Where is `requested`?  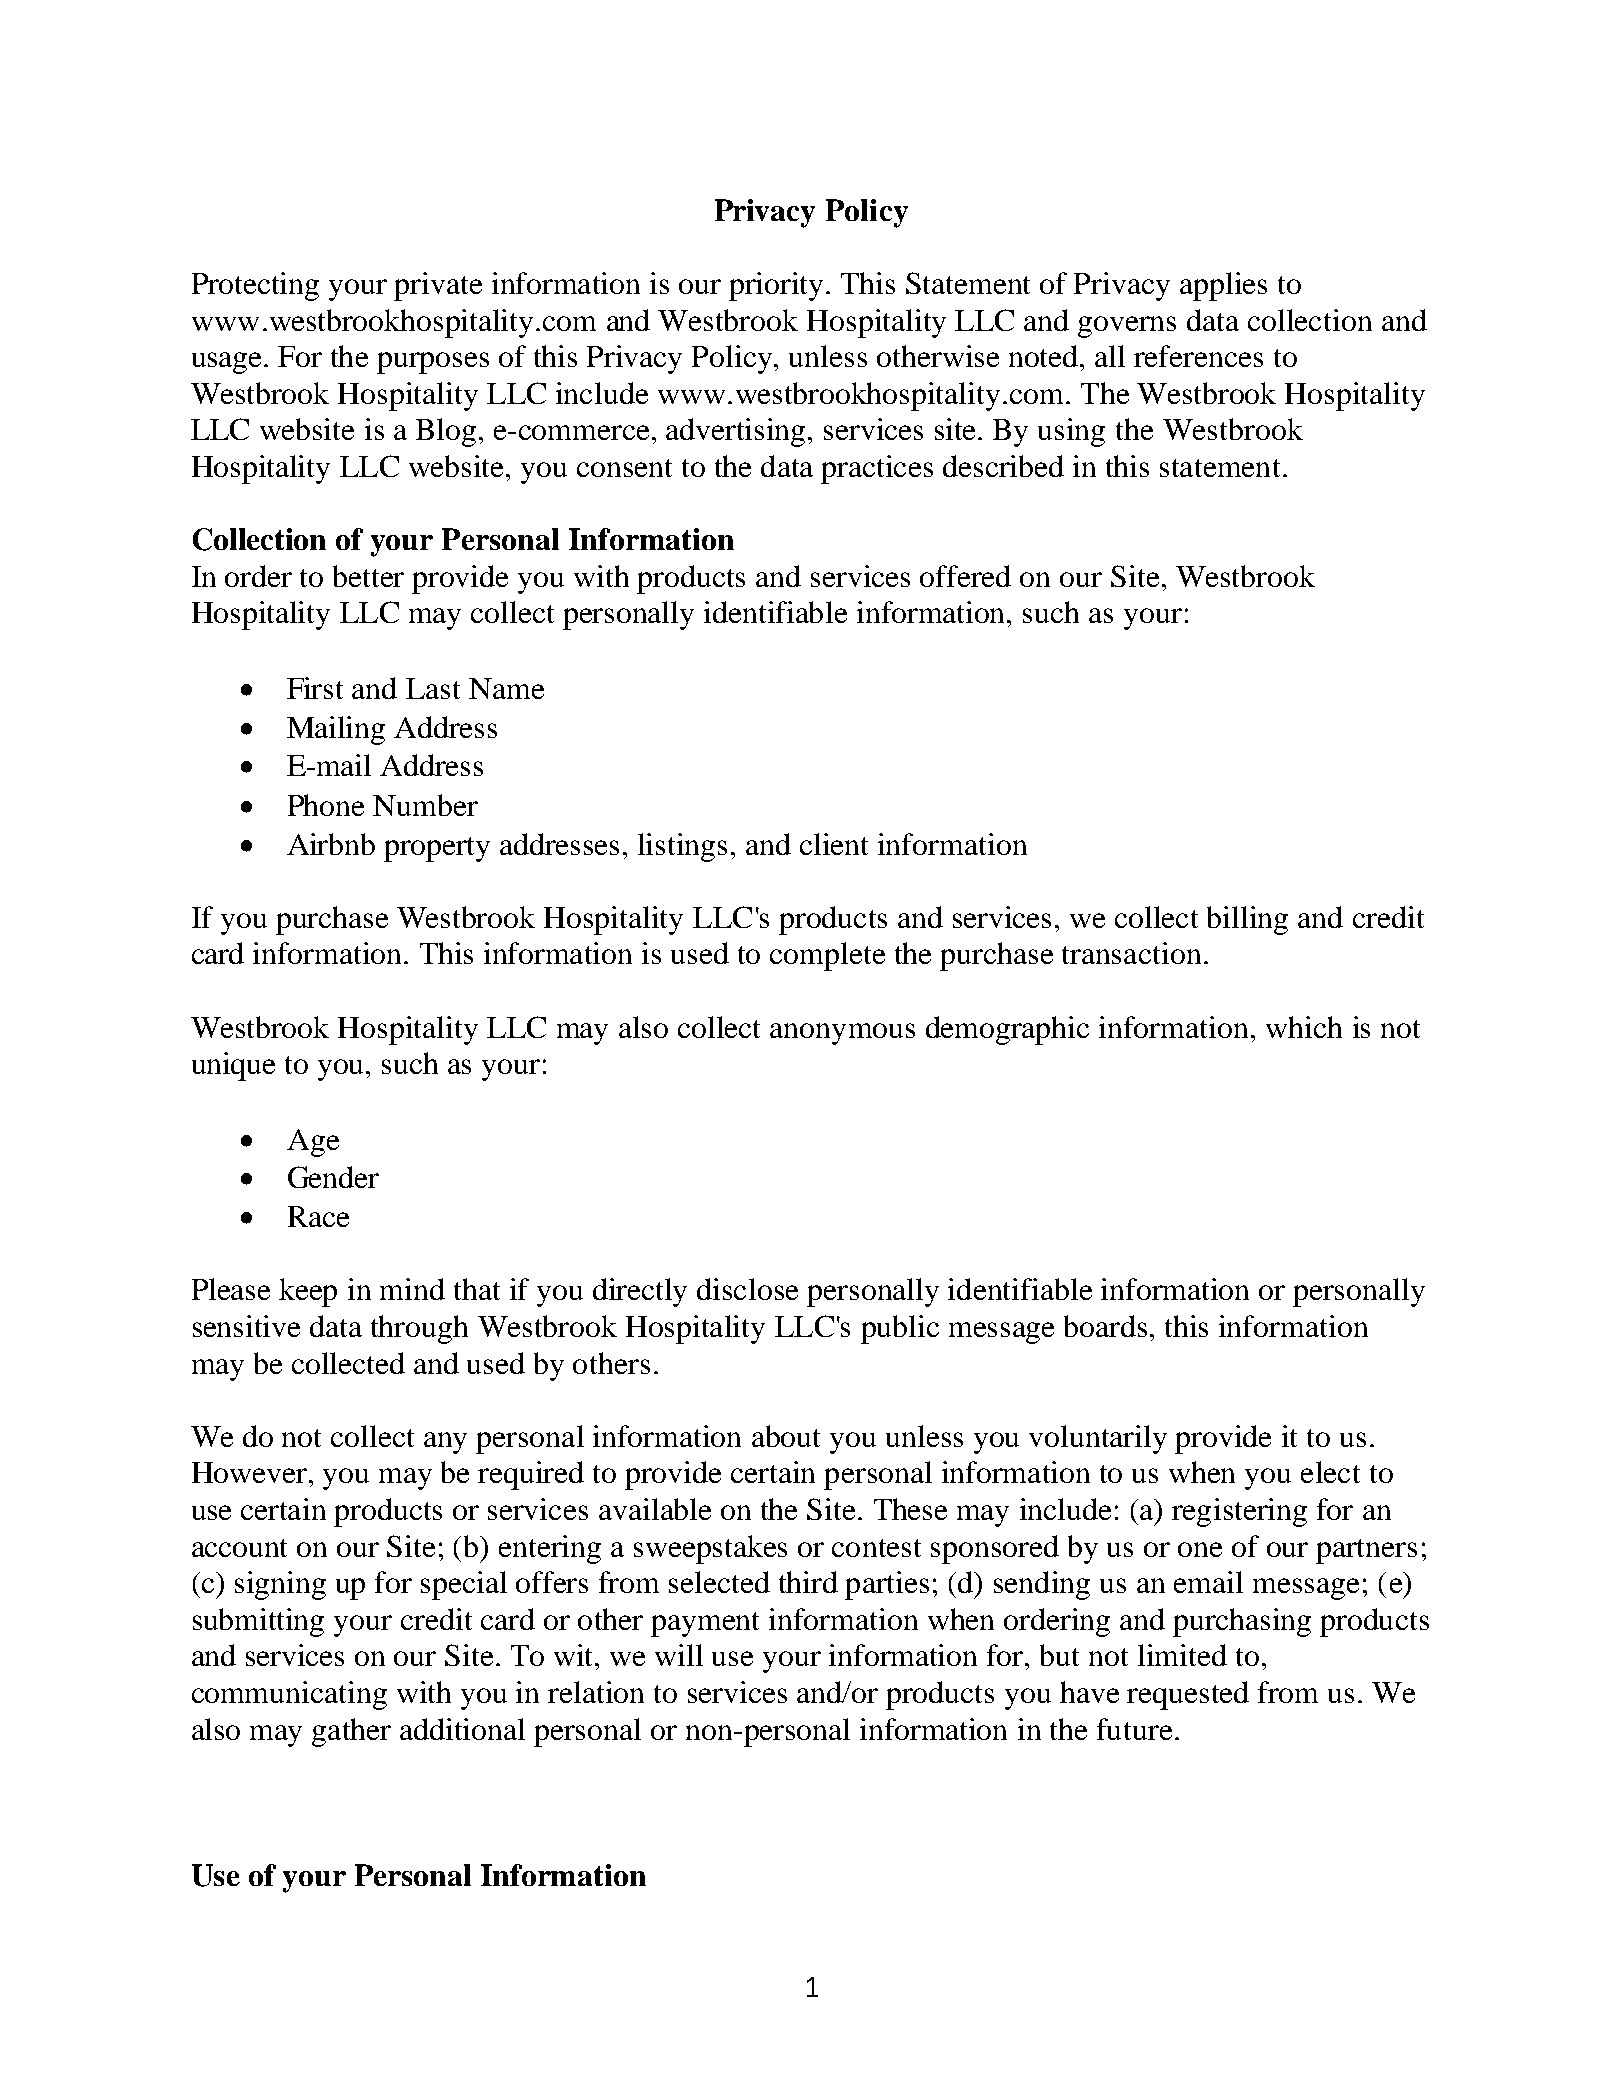
requested is located at coordinates (1188, 1695).
